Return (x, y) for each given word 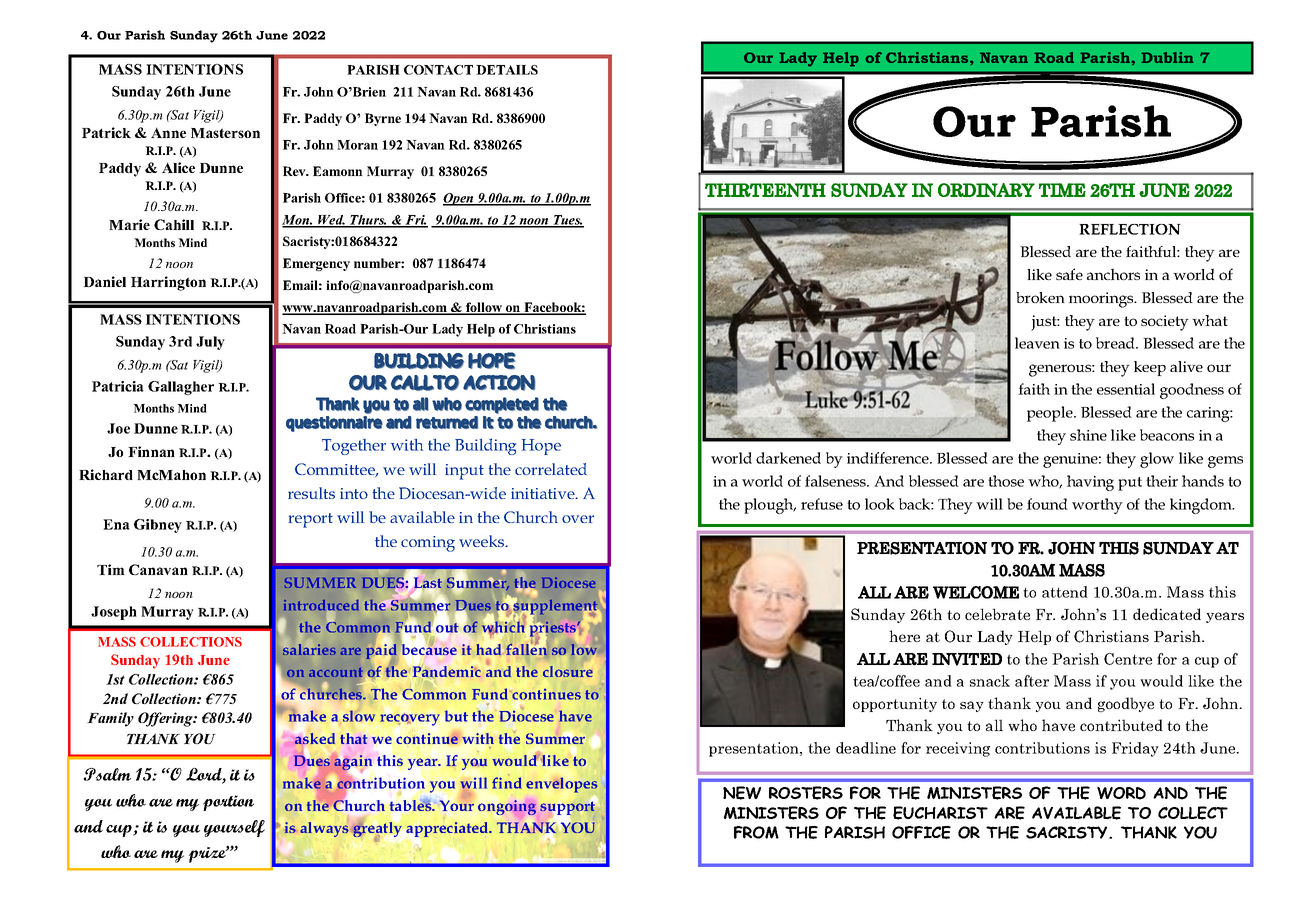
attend (1065, 592)
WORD (1121, 793)
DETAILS (507, 70)
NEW (742, 793)
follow (484, 308)
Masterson (225, 133)
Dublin (1167, 57)
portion (228, 803)
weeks (483, 541)
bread (1116, 343)
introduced (321, 606)
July (210, 343)
